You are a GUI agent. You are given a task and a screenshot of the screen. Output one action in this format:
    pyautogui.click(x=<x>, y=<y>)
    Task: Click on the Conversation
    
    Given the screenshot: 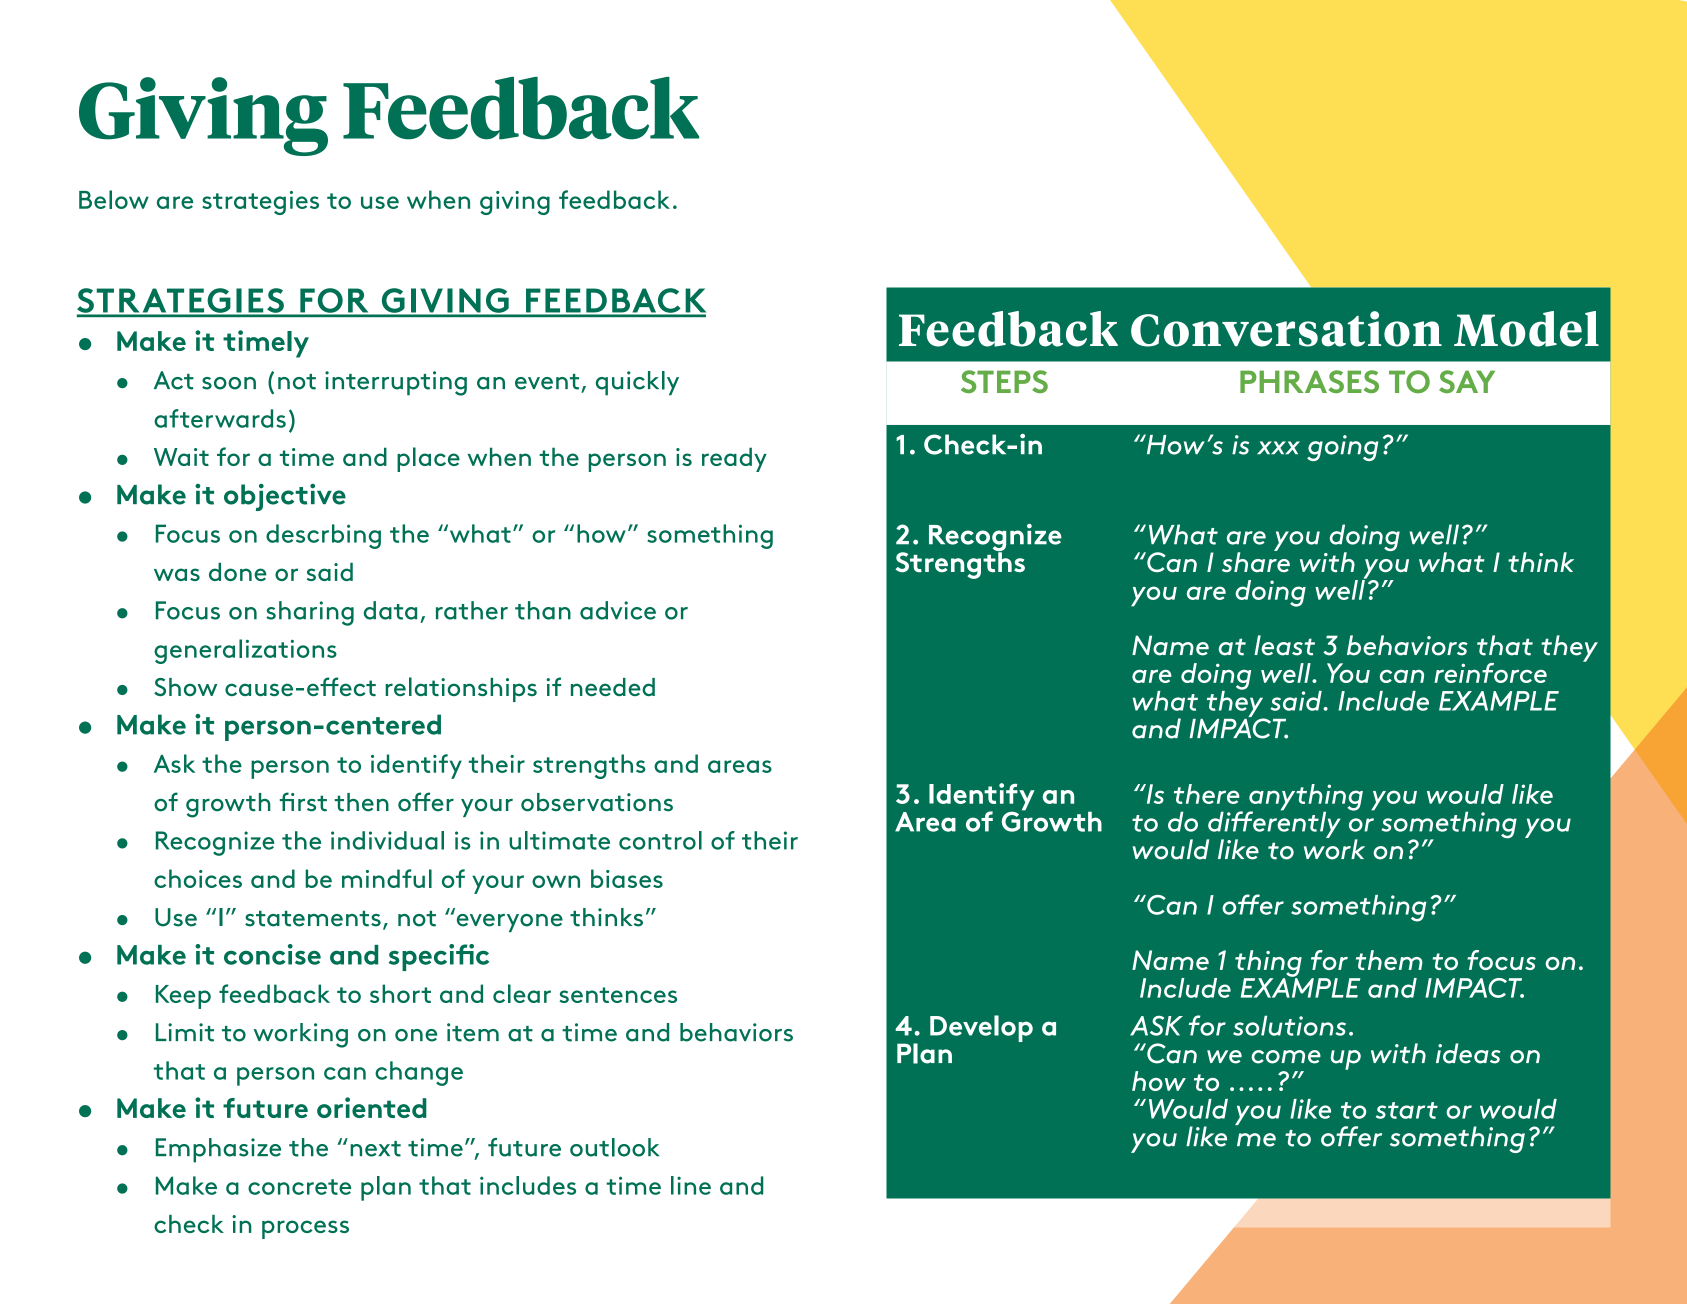 What is the action you would take?
    pyautogui.click(x=1286, y=329)
